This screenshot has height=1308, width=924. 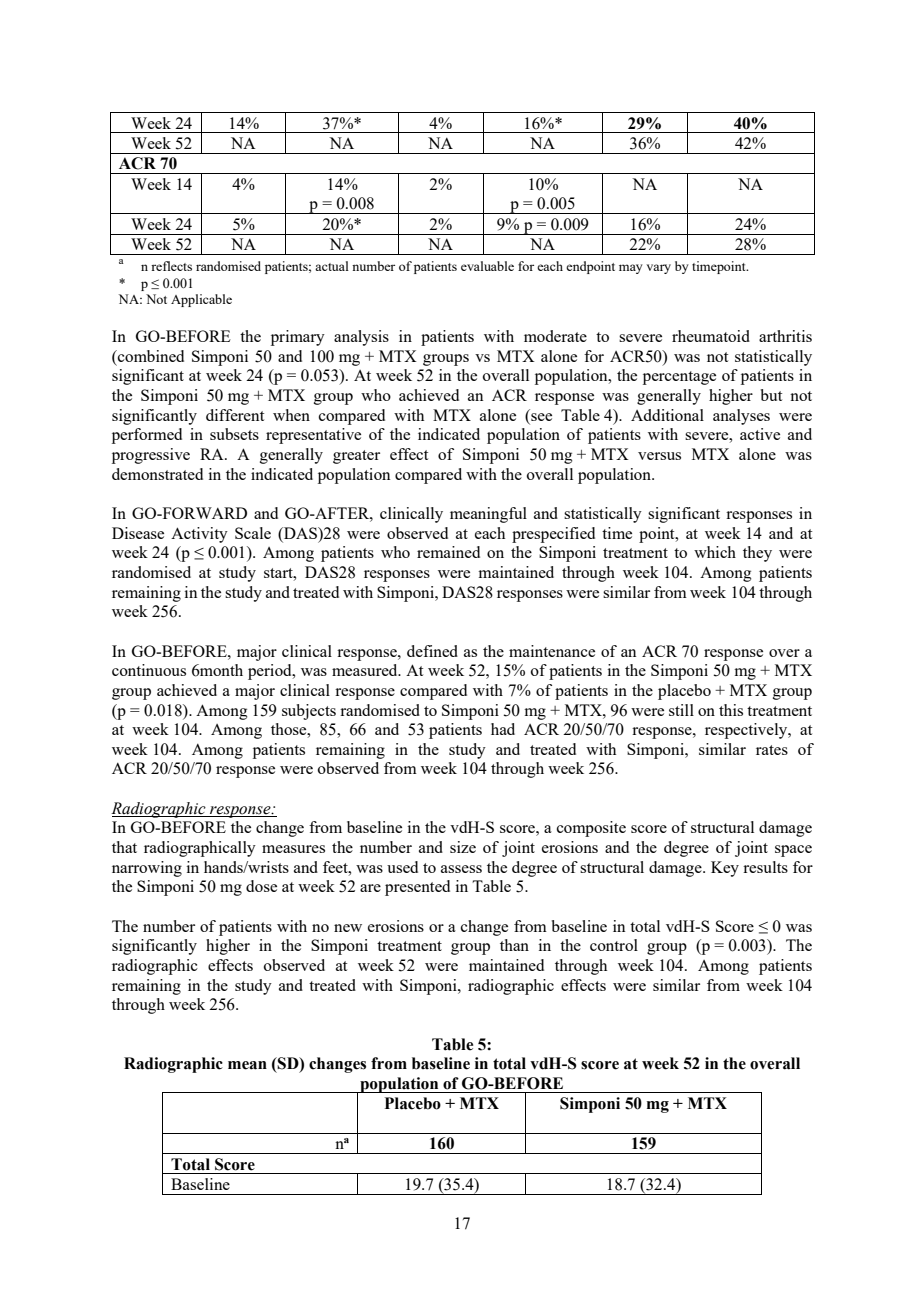 What do you see at coordinates (157, 474) in the screenshot?
I see `demonstrated` at bounding box center [157, 474].
